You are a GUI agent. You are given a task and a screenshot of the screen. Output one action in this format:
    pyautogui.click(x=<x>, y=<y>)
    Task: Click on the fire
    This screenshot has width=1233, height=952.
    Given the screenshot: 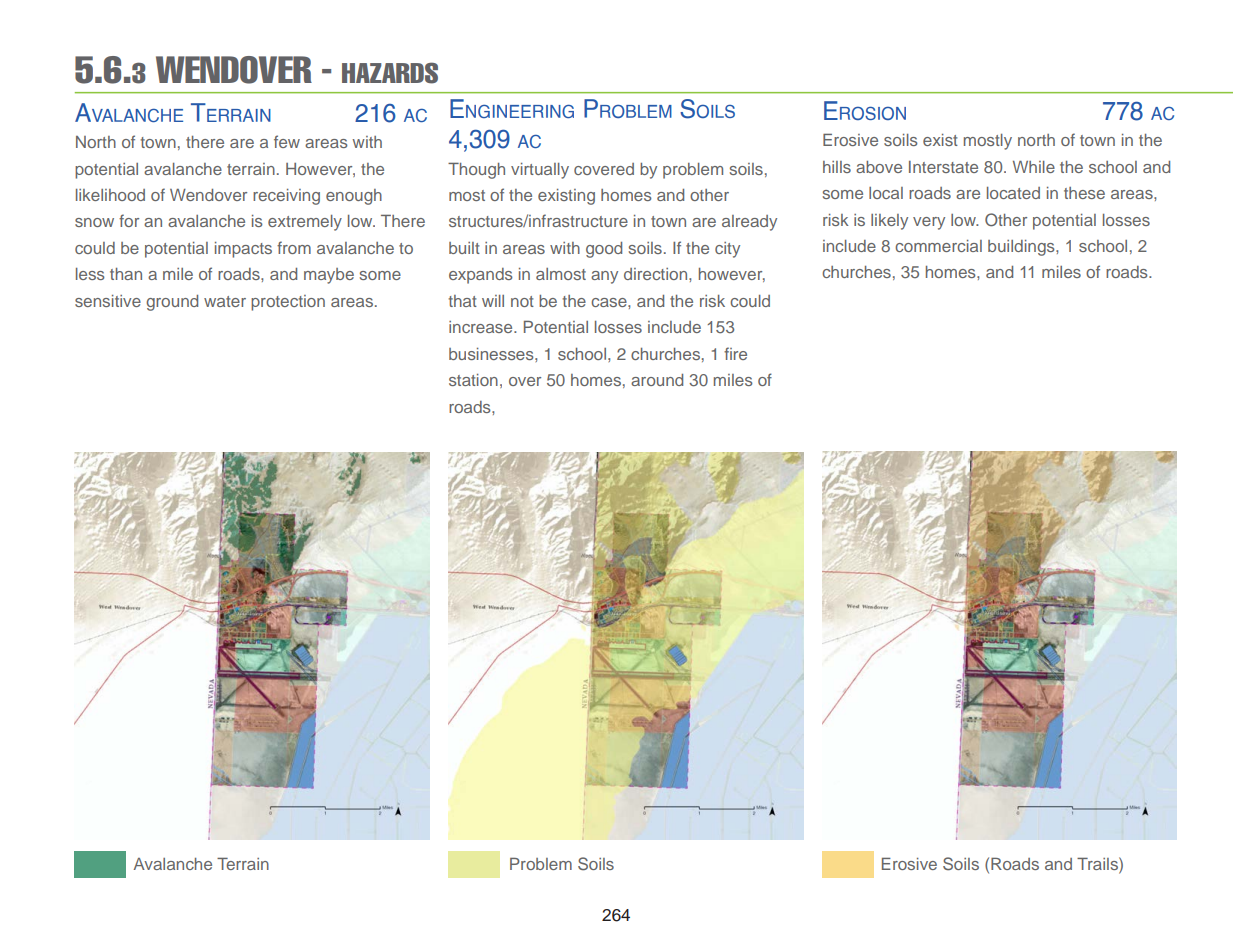 What is the action you would take?
    pyautogui.click(x=735, y=353)
